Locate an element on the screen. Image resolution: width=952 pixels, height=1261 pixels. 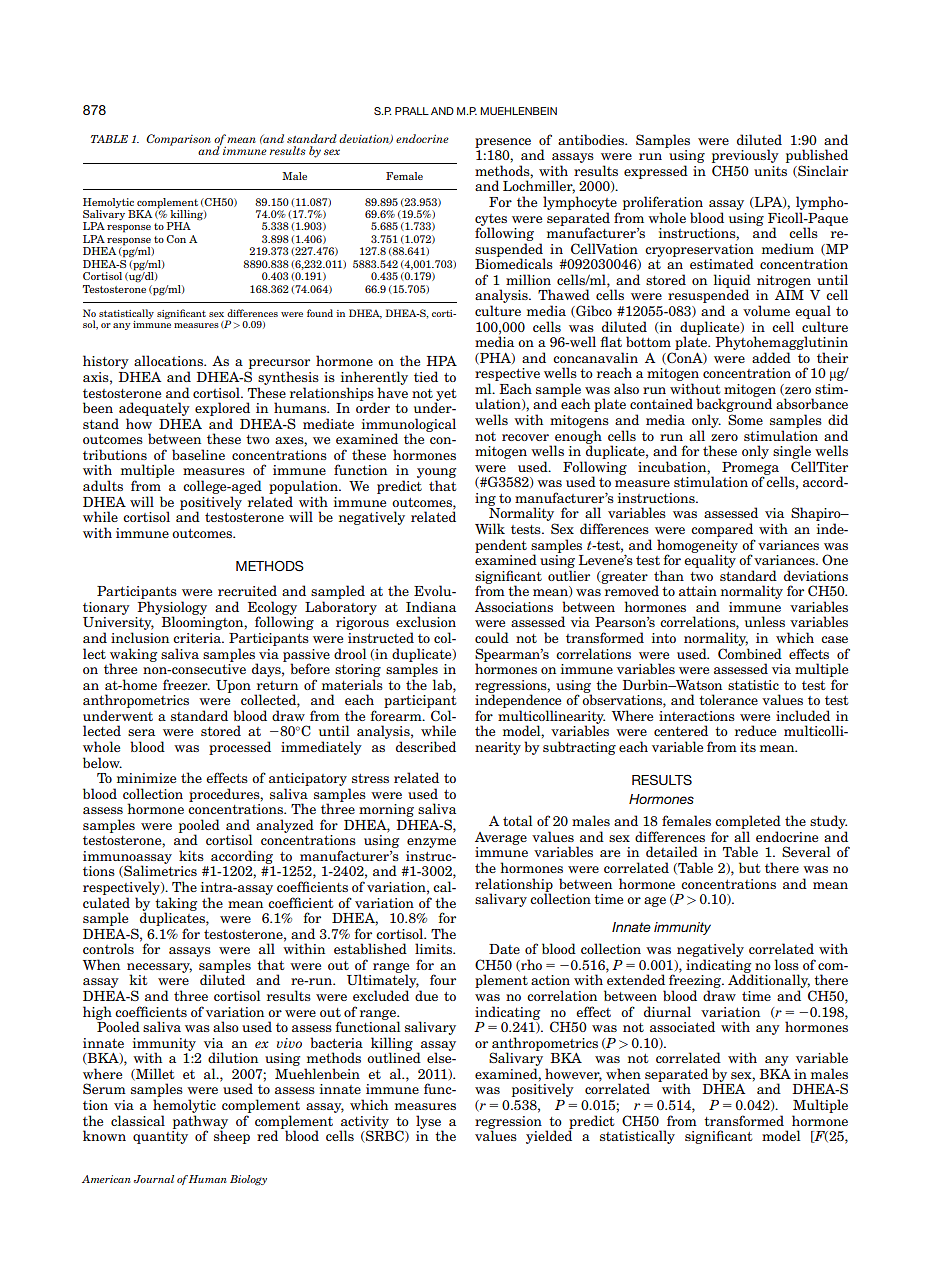
previously is located at coordinates (745, 157).
